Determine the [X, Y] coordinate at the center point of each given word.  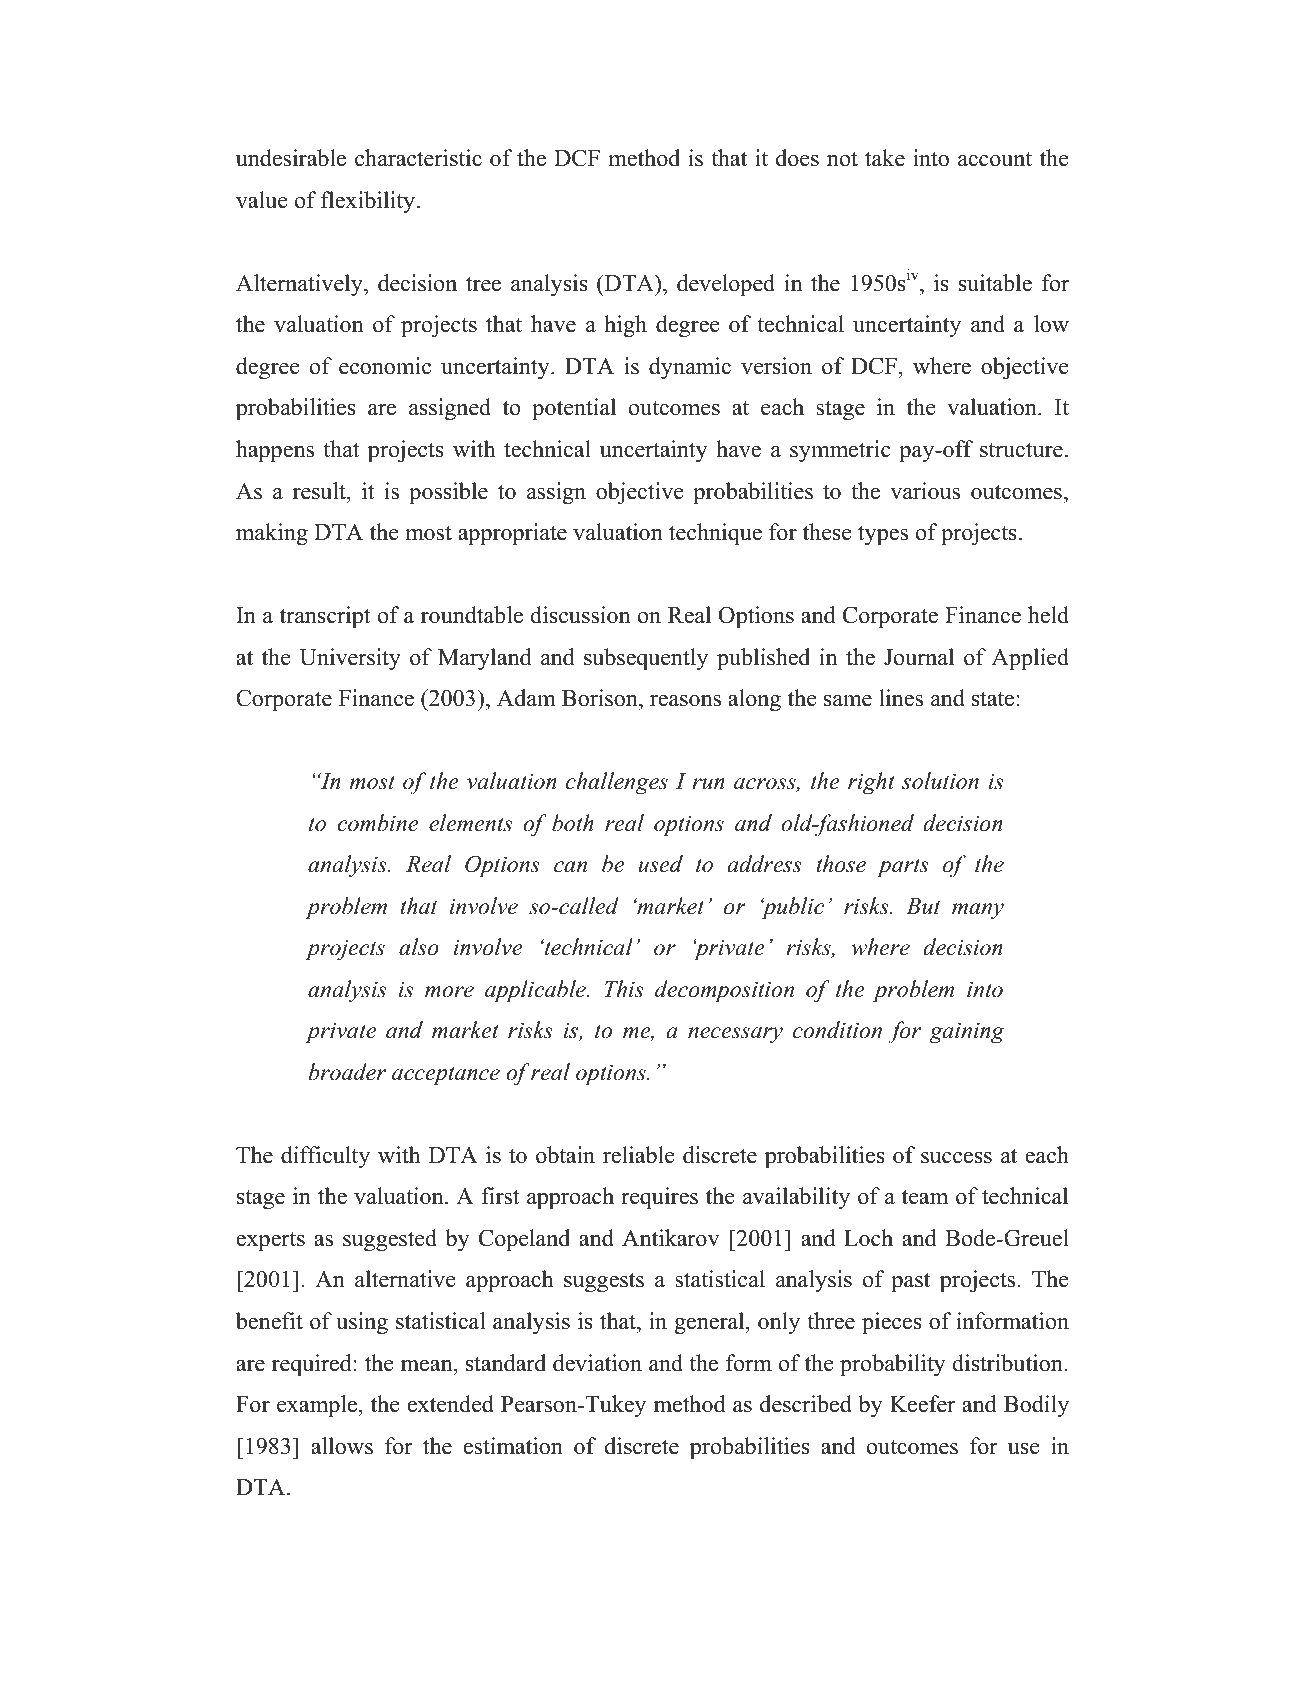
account [995, 159]
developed [726, 285]
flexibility [368, 202]
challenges [617, 783]
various [925, 491]
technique [715, 534]
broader [347, 1072]
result [320, 491]
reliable [638, 1155]
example [318, 1406]
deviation [597, 1363]
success [956, 1158]
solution [940, 781]
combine [377, 823]
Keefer [922, 1404]
